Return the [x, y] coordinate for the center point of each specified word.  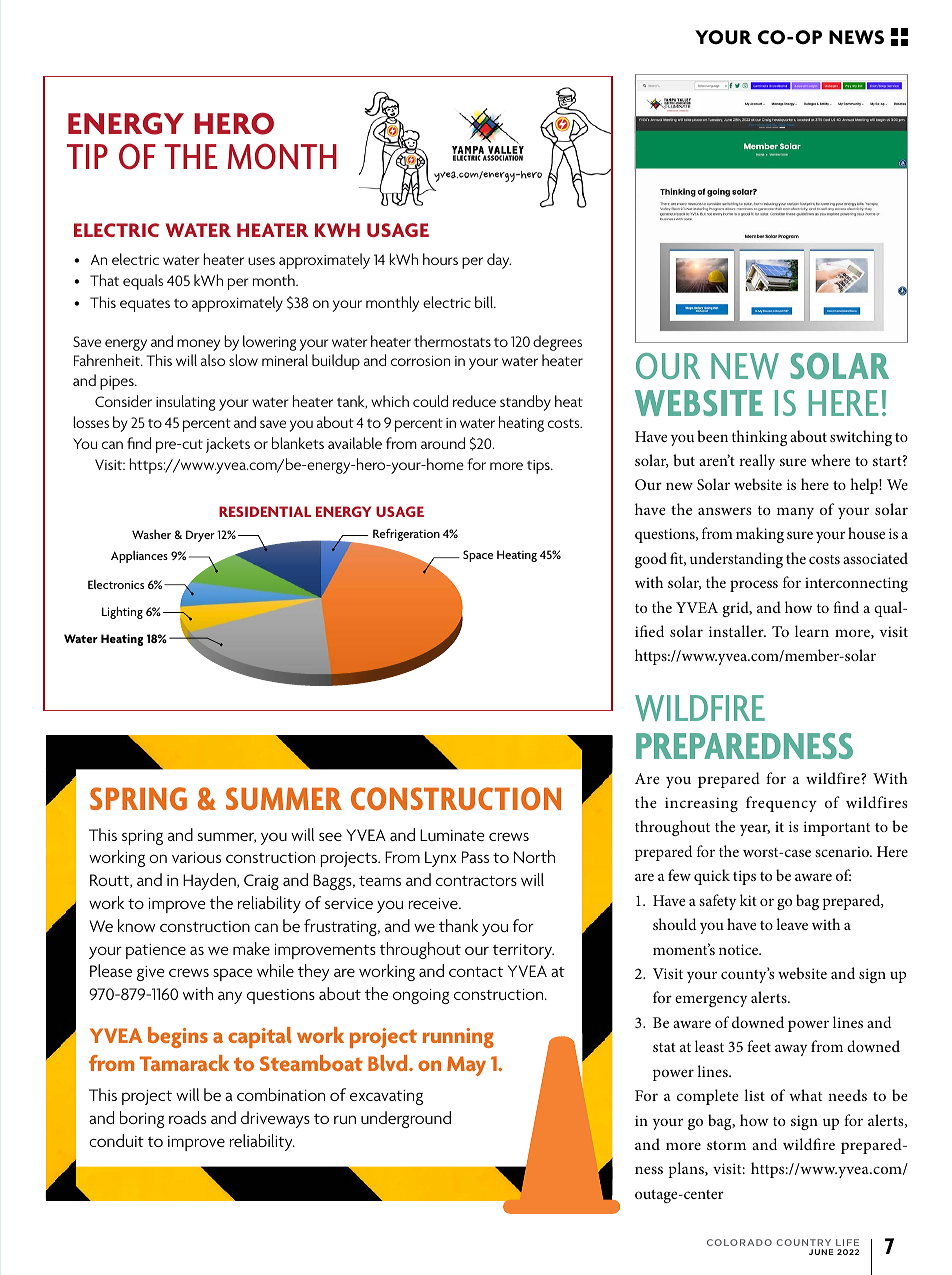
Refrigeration [406, 534]
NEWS [856, 37]
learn [812, 631]
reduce [474, 401]
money [198, 345]
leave [792, 924]
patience [156, 951]
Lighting [122, 612]
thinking [759, 438]
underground [406, 1119]
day [499, 261]
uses [261, 261]
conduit [116, 1140]
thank [458, 925]
